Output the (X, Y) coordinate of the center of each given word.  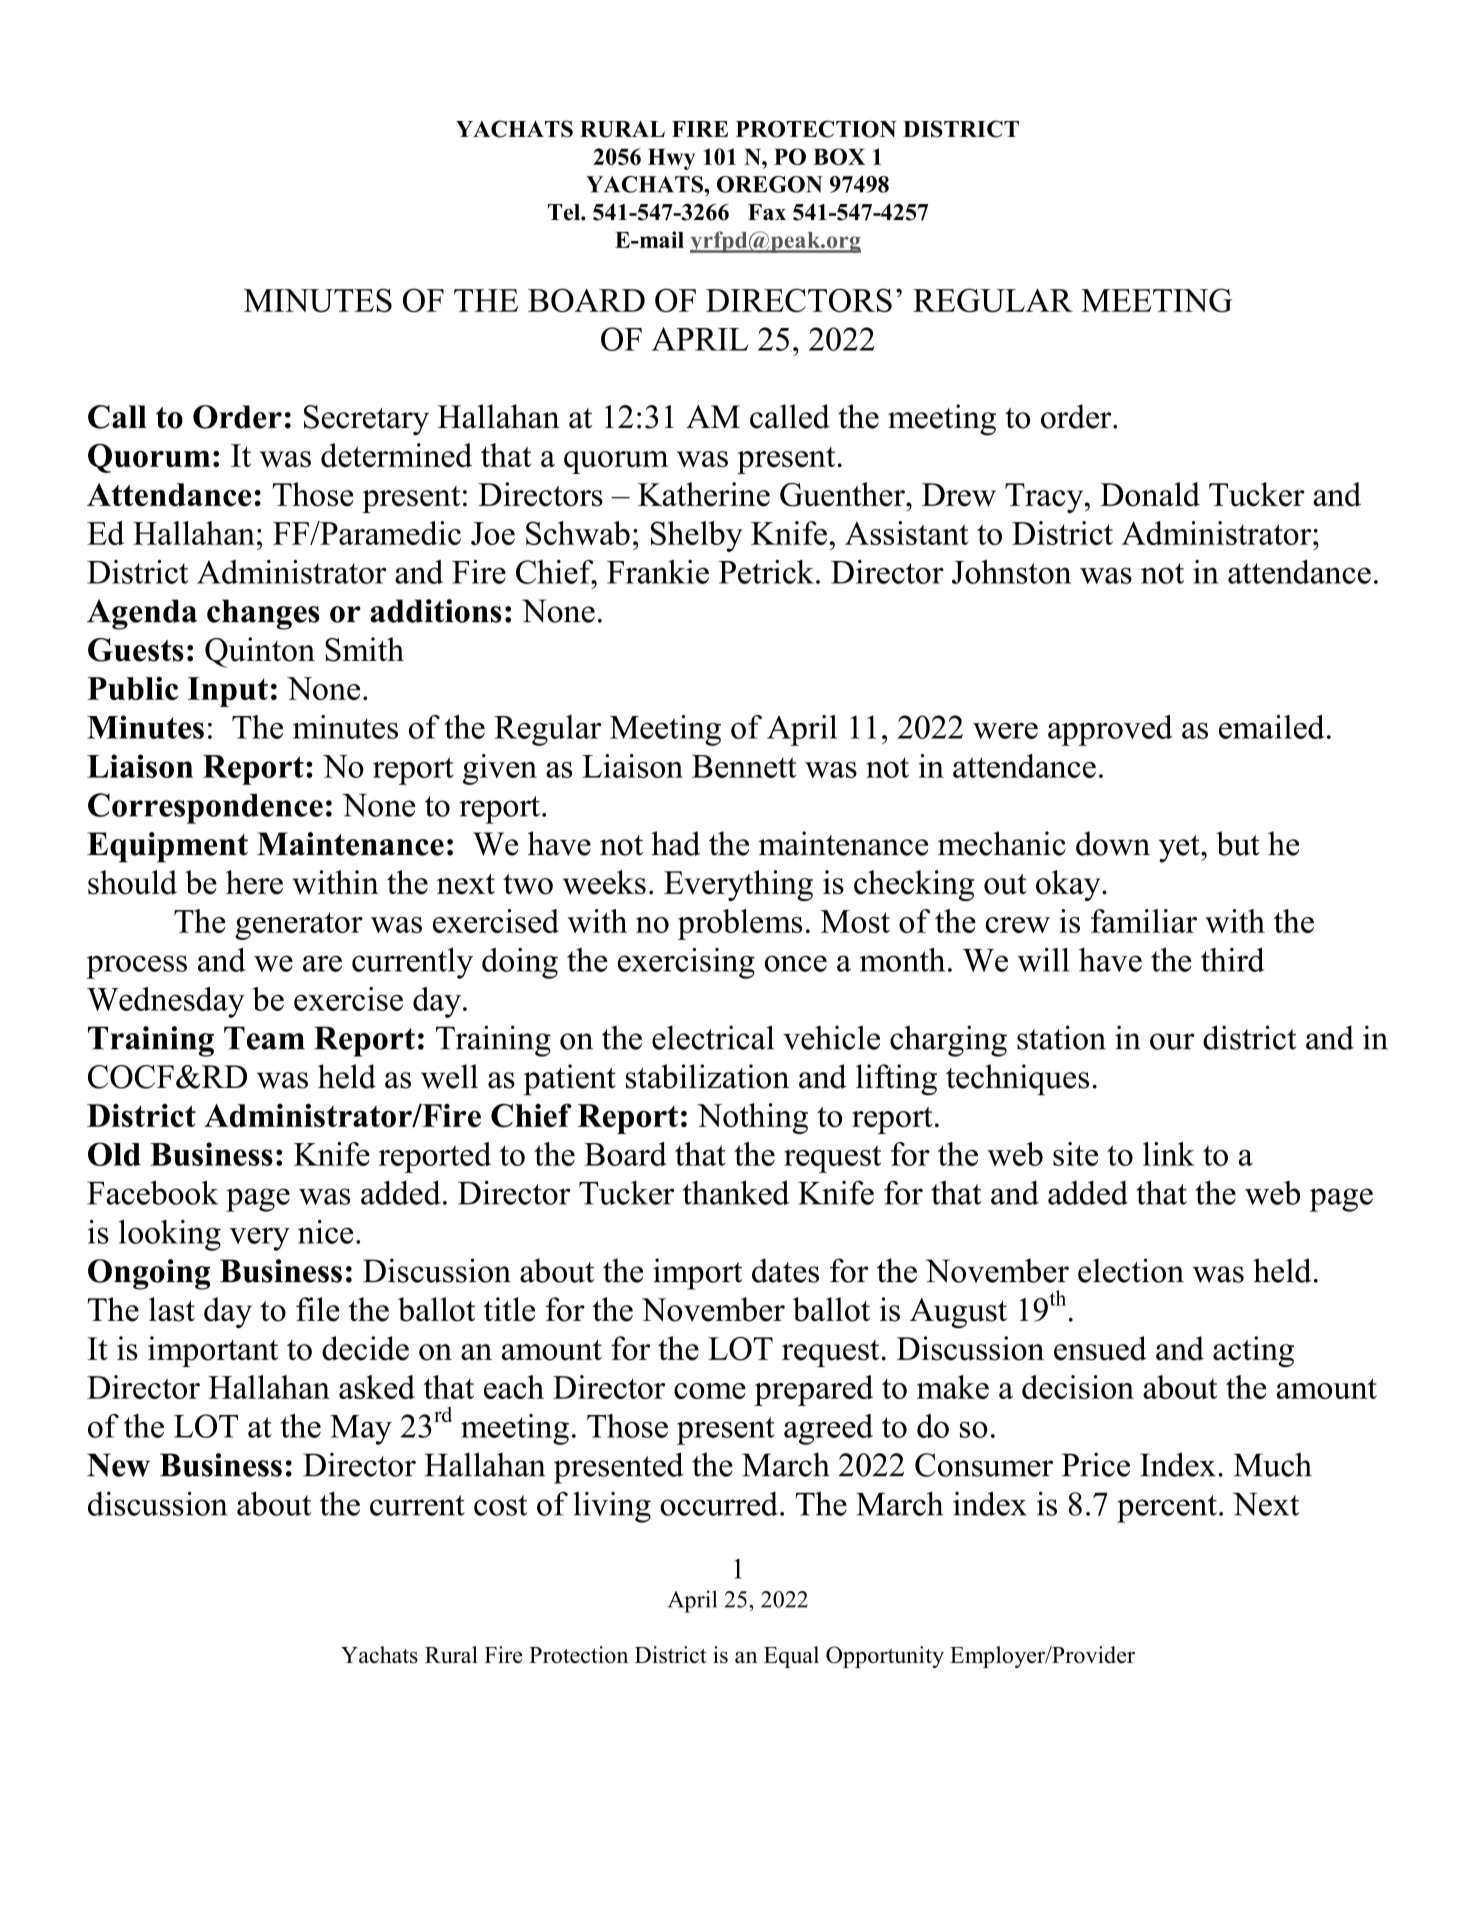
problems (740, 924)
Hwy (671, 159)
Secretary (366, 420)
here (254, 882)
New (118, 1465)
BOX (839, 156)
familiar (1144, 921)
